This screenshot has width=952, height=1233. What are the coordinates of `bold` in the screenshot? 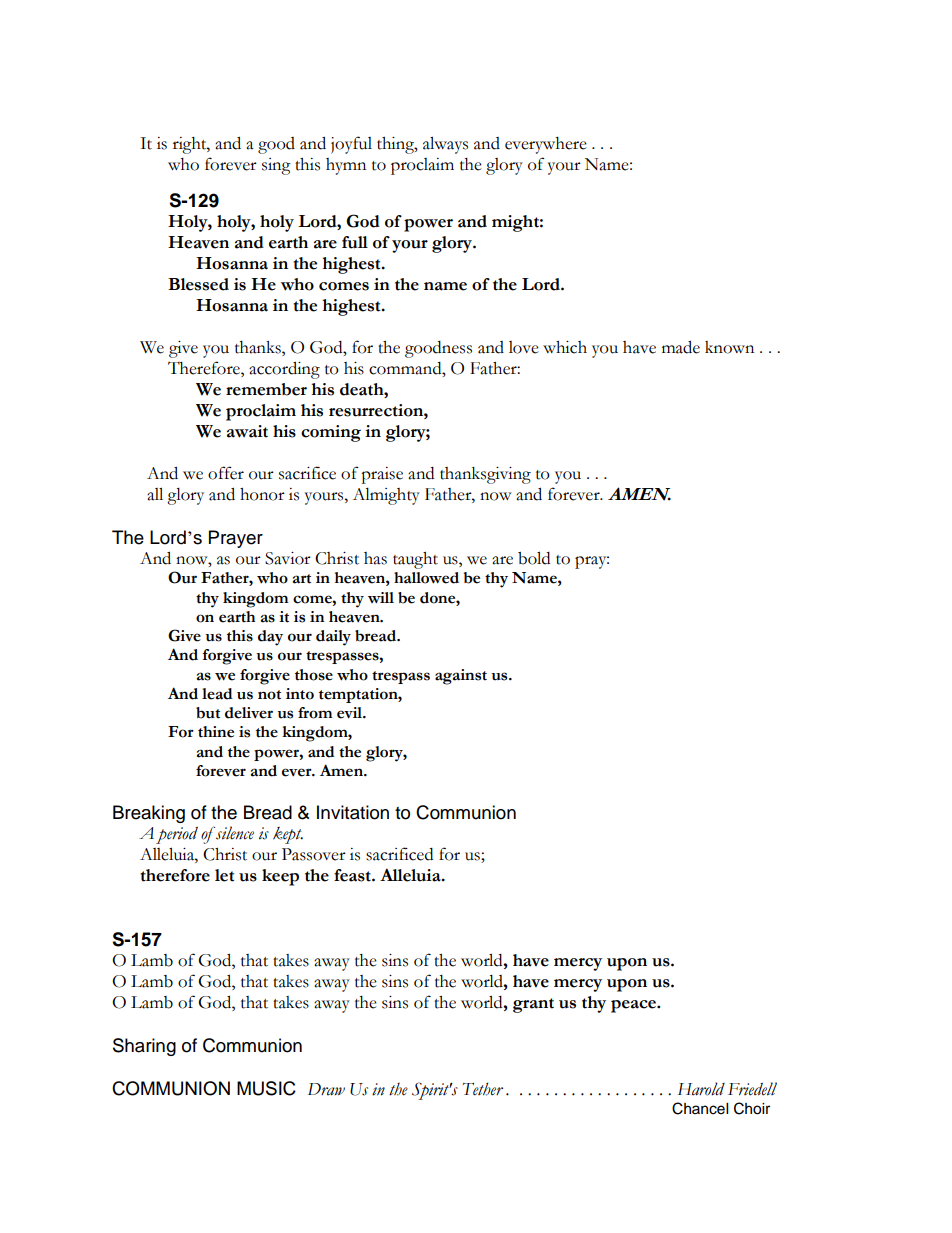 It's located at (534, 558).
